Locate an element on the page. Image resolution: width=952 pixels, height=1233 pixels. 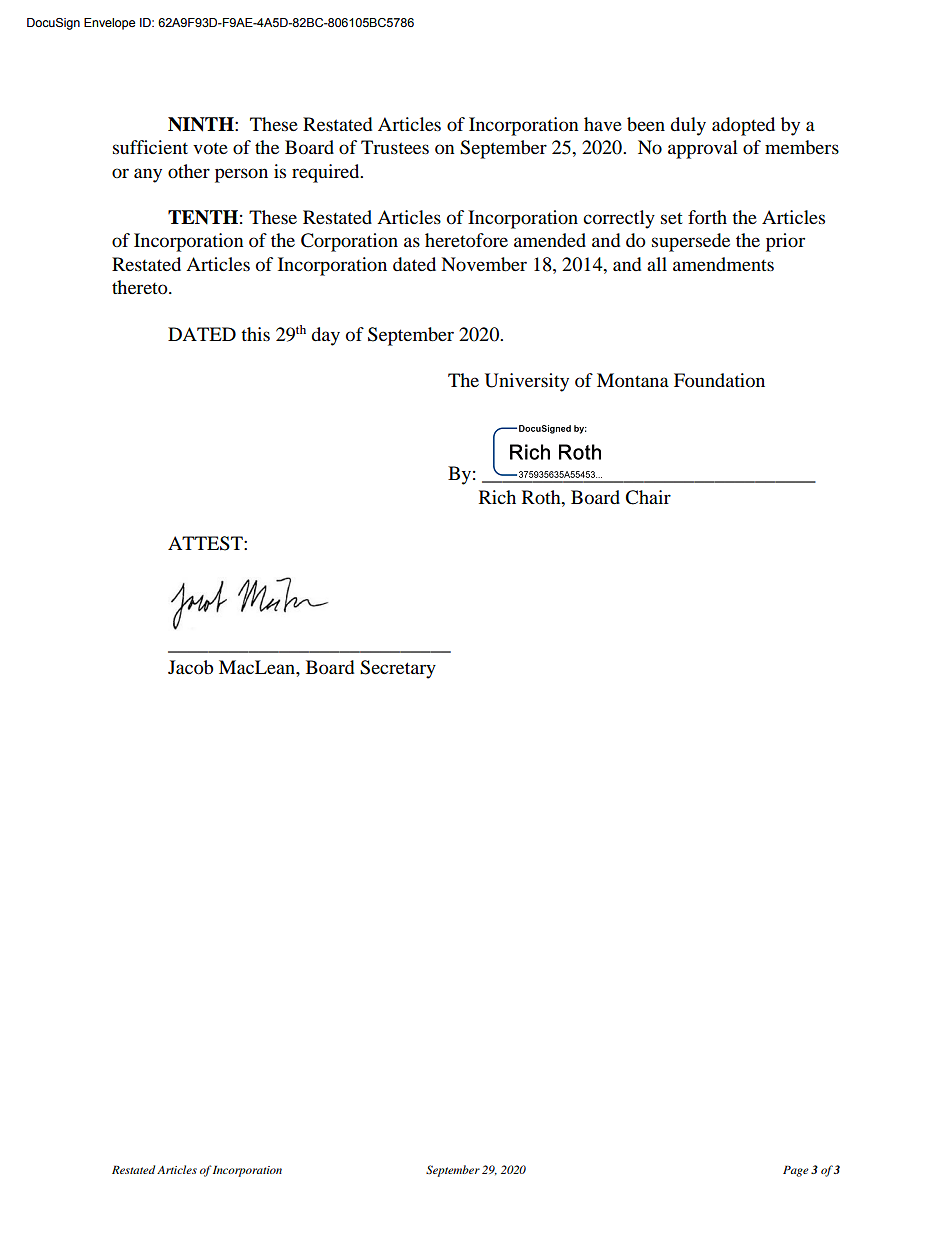
Montana is located at coordinates (633, 380).
